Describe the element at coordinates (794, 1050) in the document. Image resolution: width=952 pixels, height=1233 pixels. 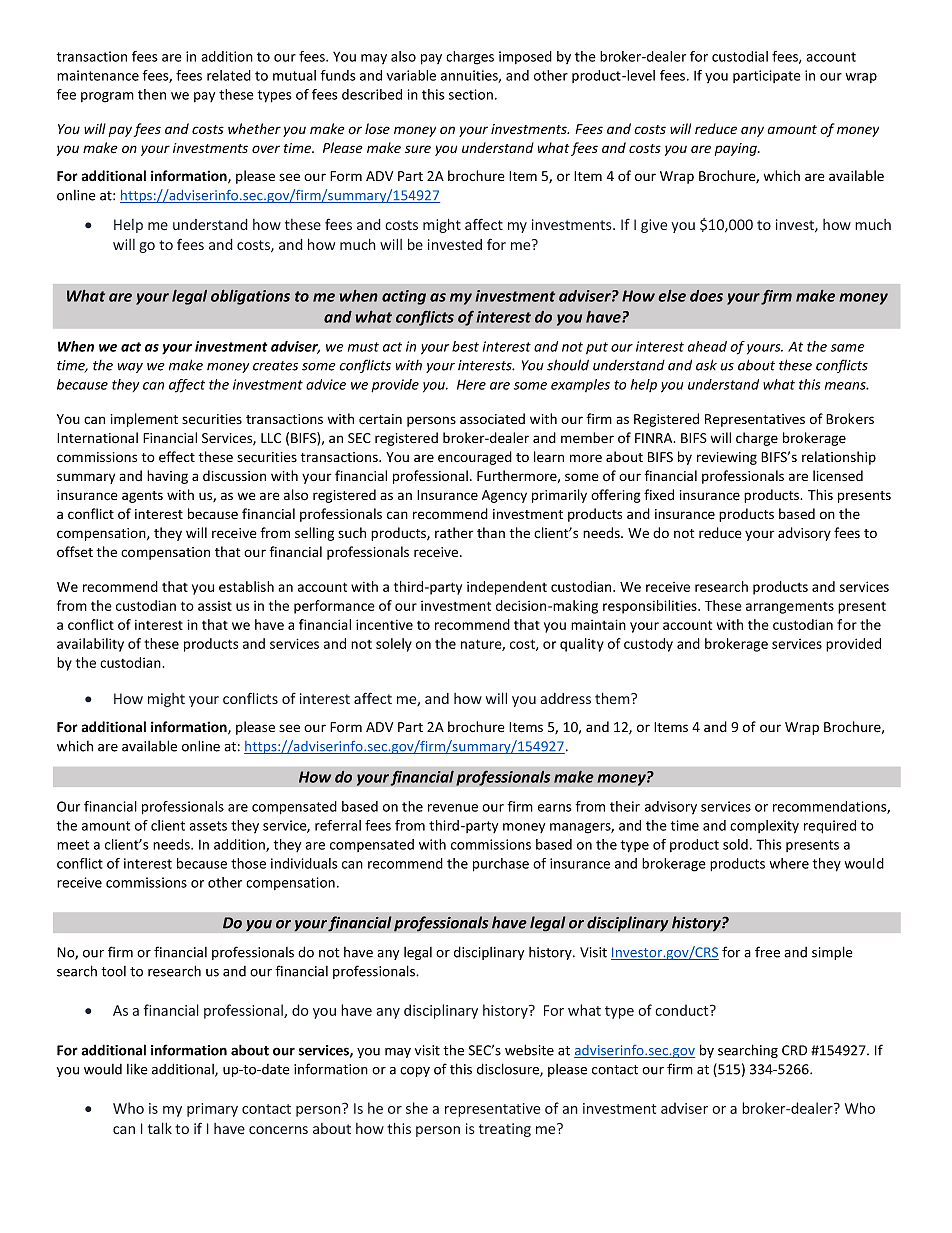
I see `CRD` at that location.
